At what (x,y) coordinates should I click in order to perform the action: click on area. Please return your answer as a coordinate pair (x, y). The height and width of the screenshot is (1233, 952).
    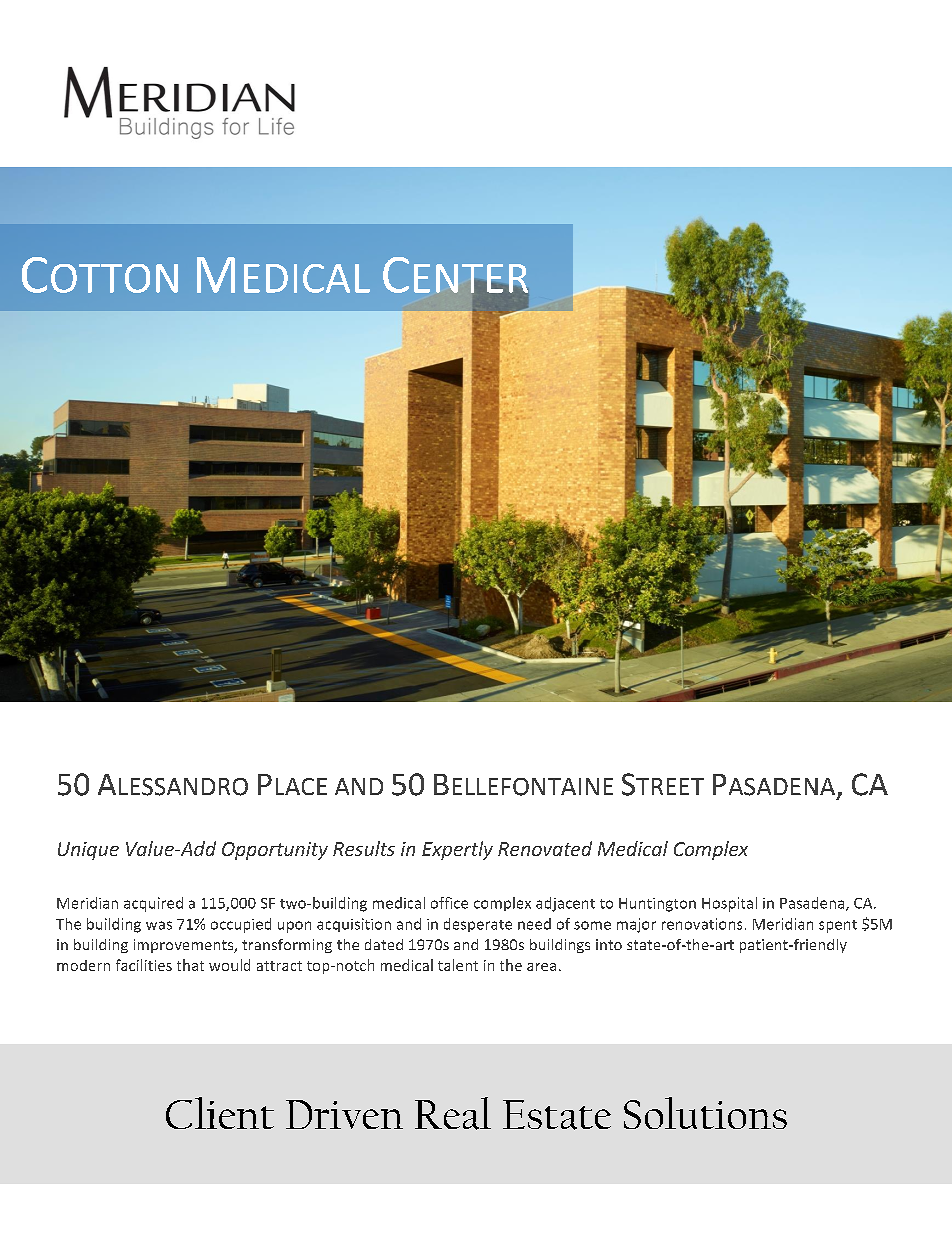
    Looking at the image, I should click on (541, 967).
